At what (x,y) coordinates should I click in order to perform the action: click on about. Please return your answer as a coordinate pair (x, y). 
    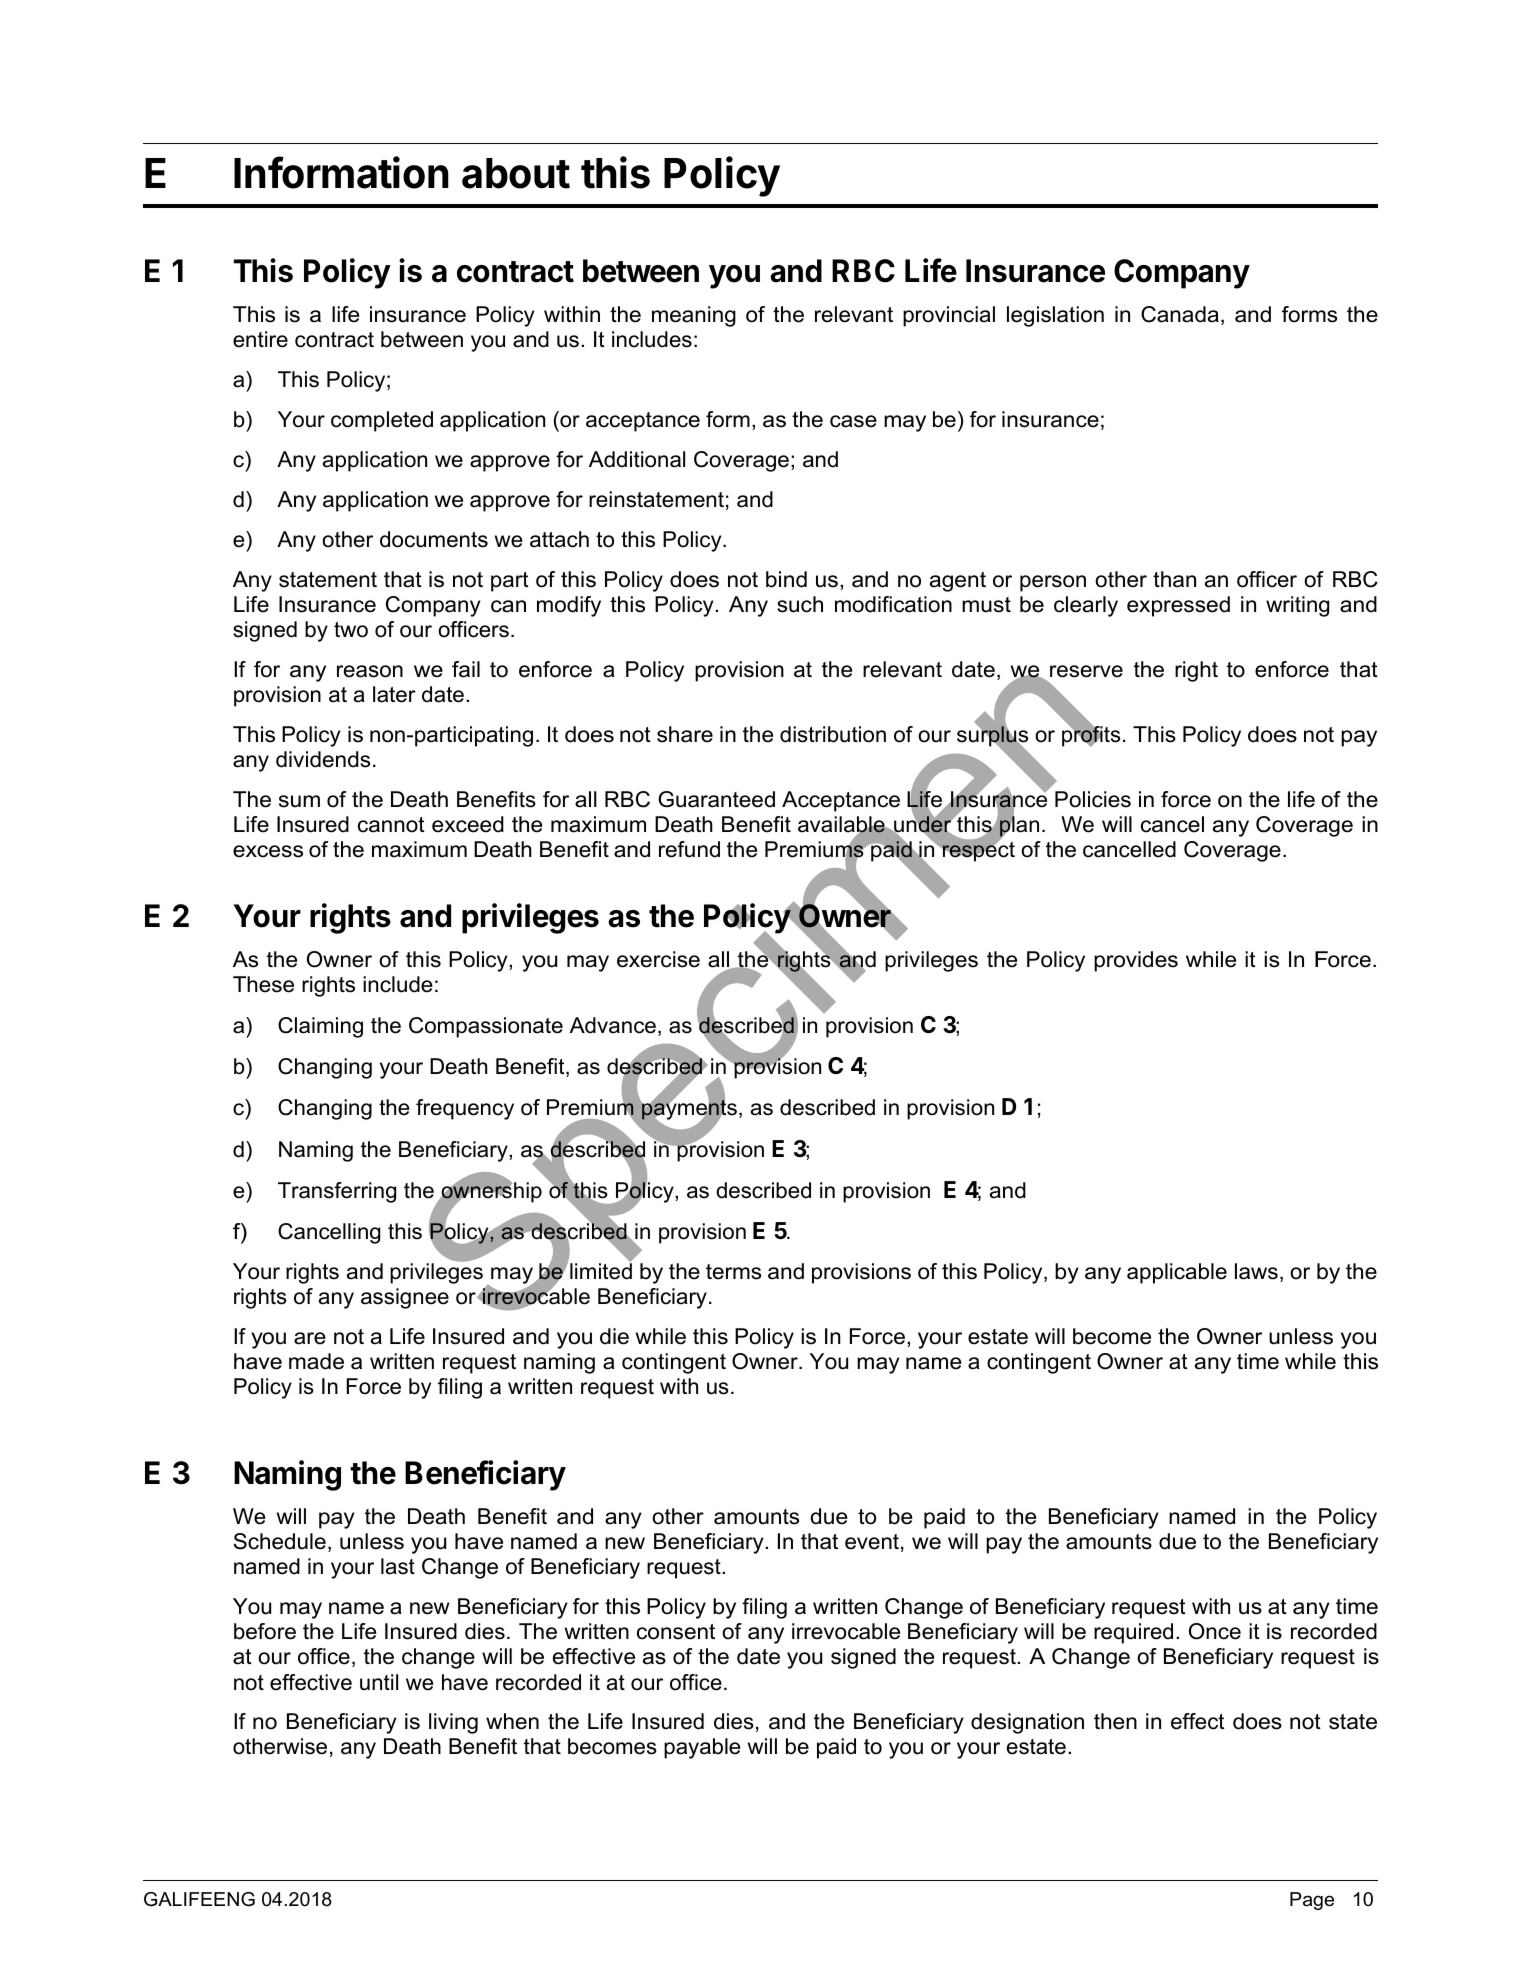
    Looking at the image, I should click on (516, 173).
